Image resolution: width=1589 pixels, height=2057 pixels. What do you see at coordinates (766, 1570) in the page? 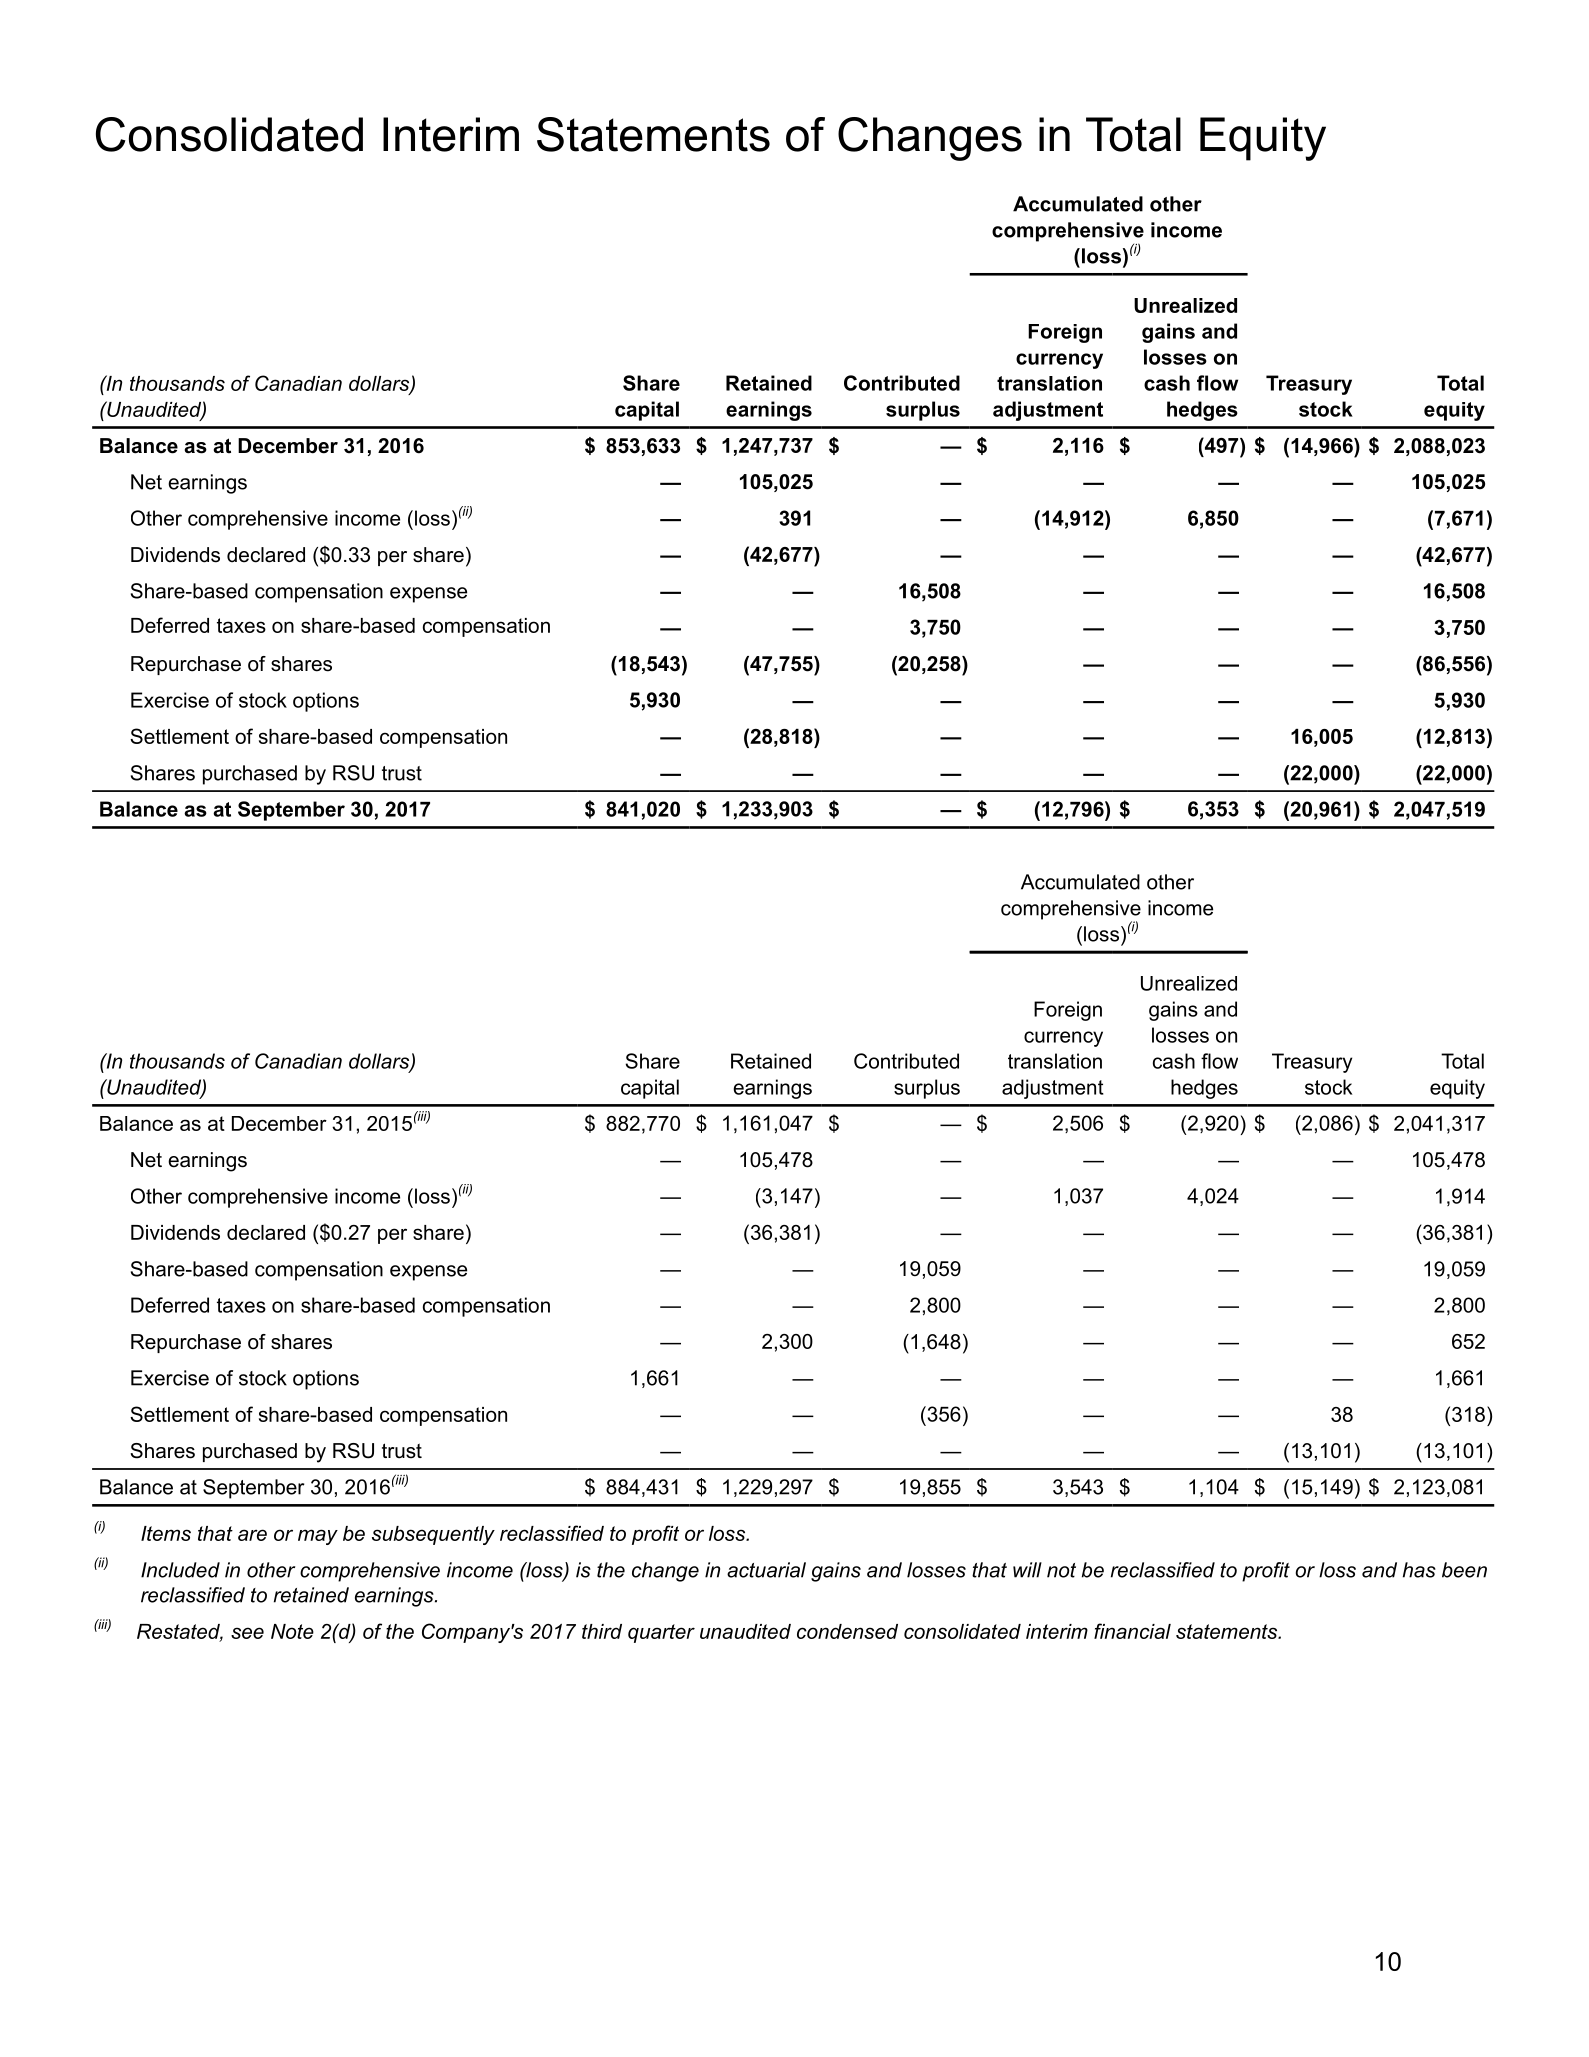
I see `actuarial` at bounding box center [766, 1570].
